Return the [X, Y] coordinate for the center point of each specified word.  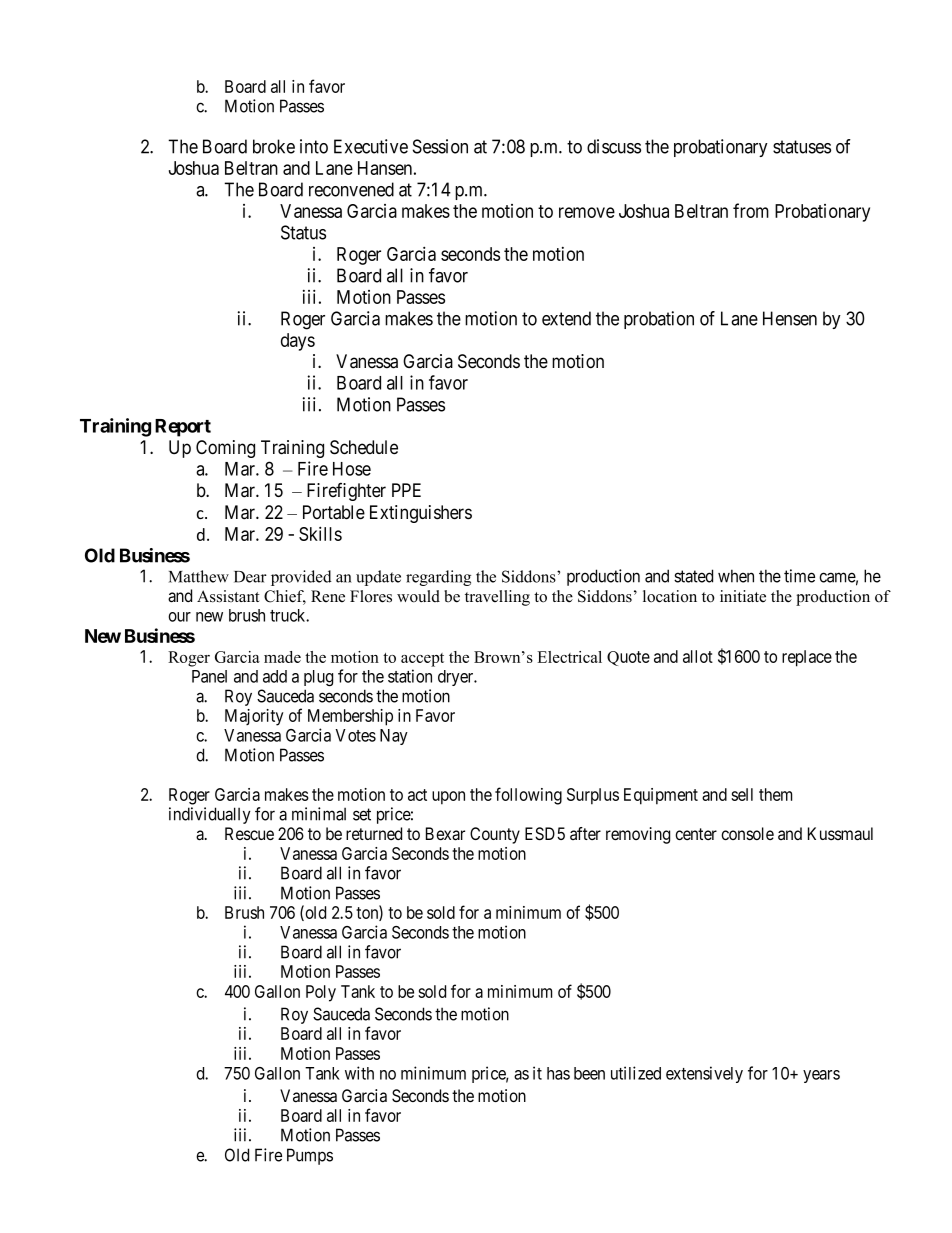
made [282, 657]
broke [274, 146]
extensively [704, 1074]
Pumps [310, 1156]
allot [698, 656]
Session [440, 146]
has [558, 1073]
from [751, 210]
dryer [457, 678]
